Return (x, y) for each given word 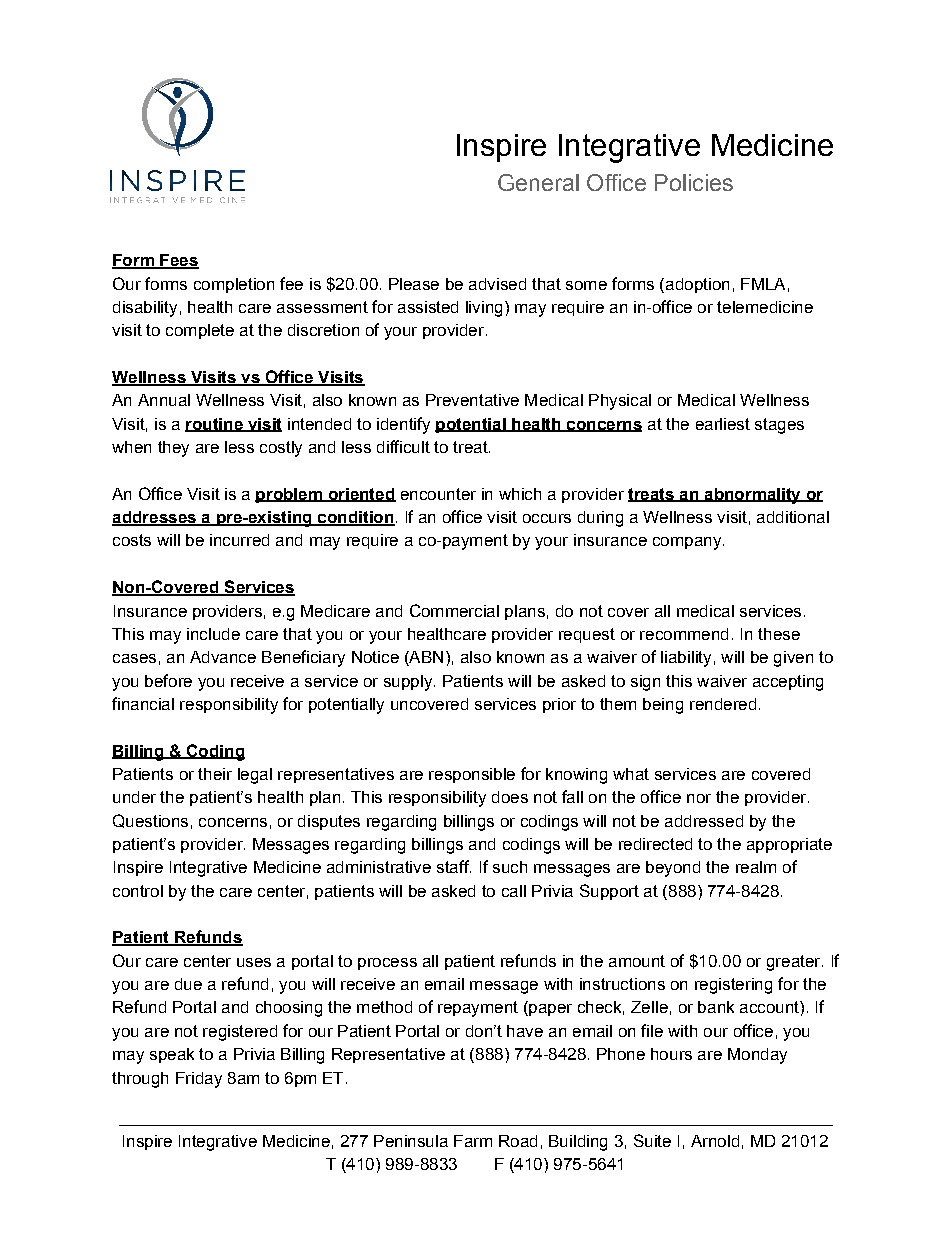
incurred (239, 540)
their (215, 774)
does (510, 797)
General (538, 182)
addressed (704, 821)
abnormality (752, 496)
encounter (438, 494)
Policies (694, 182)
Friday (199, 1080)
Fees (178, 261)
